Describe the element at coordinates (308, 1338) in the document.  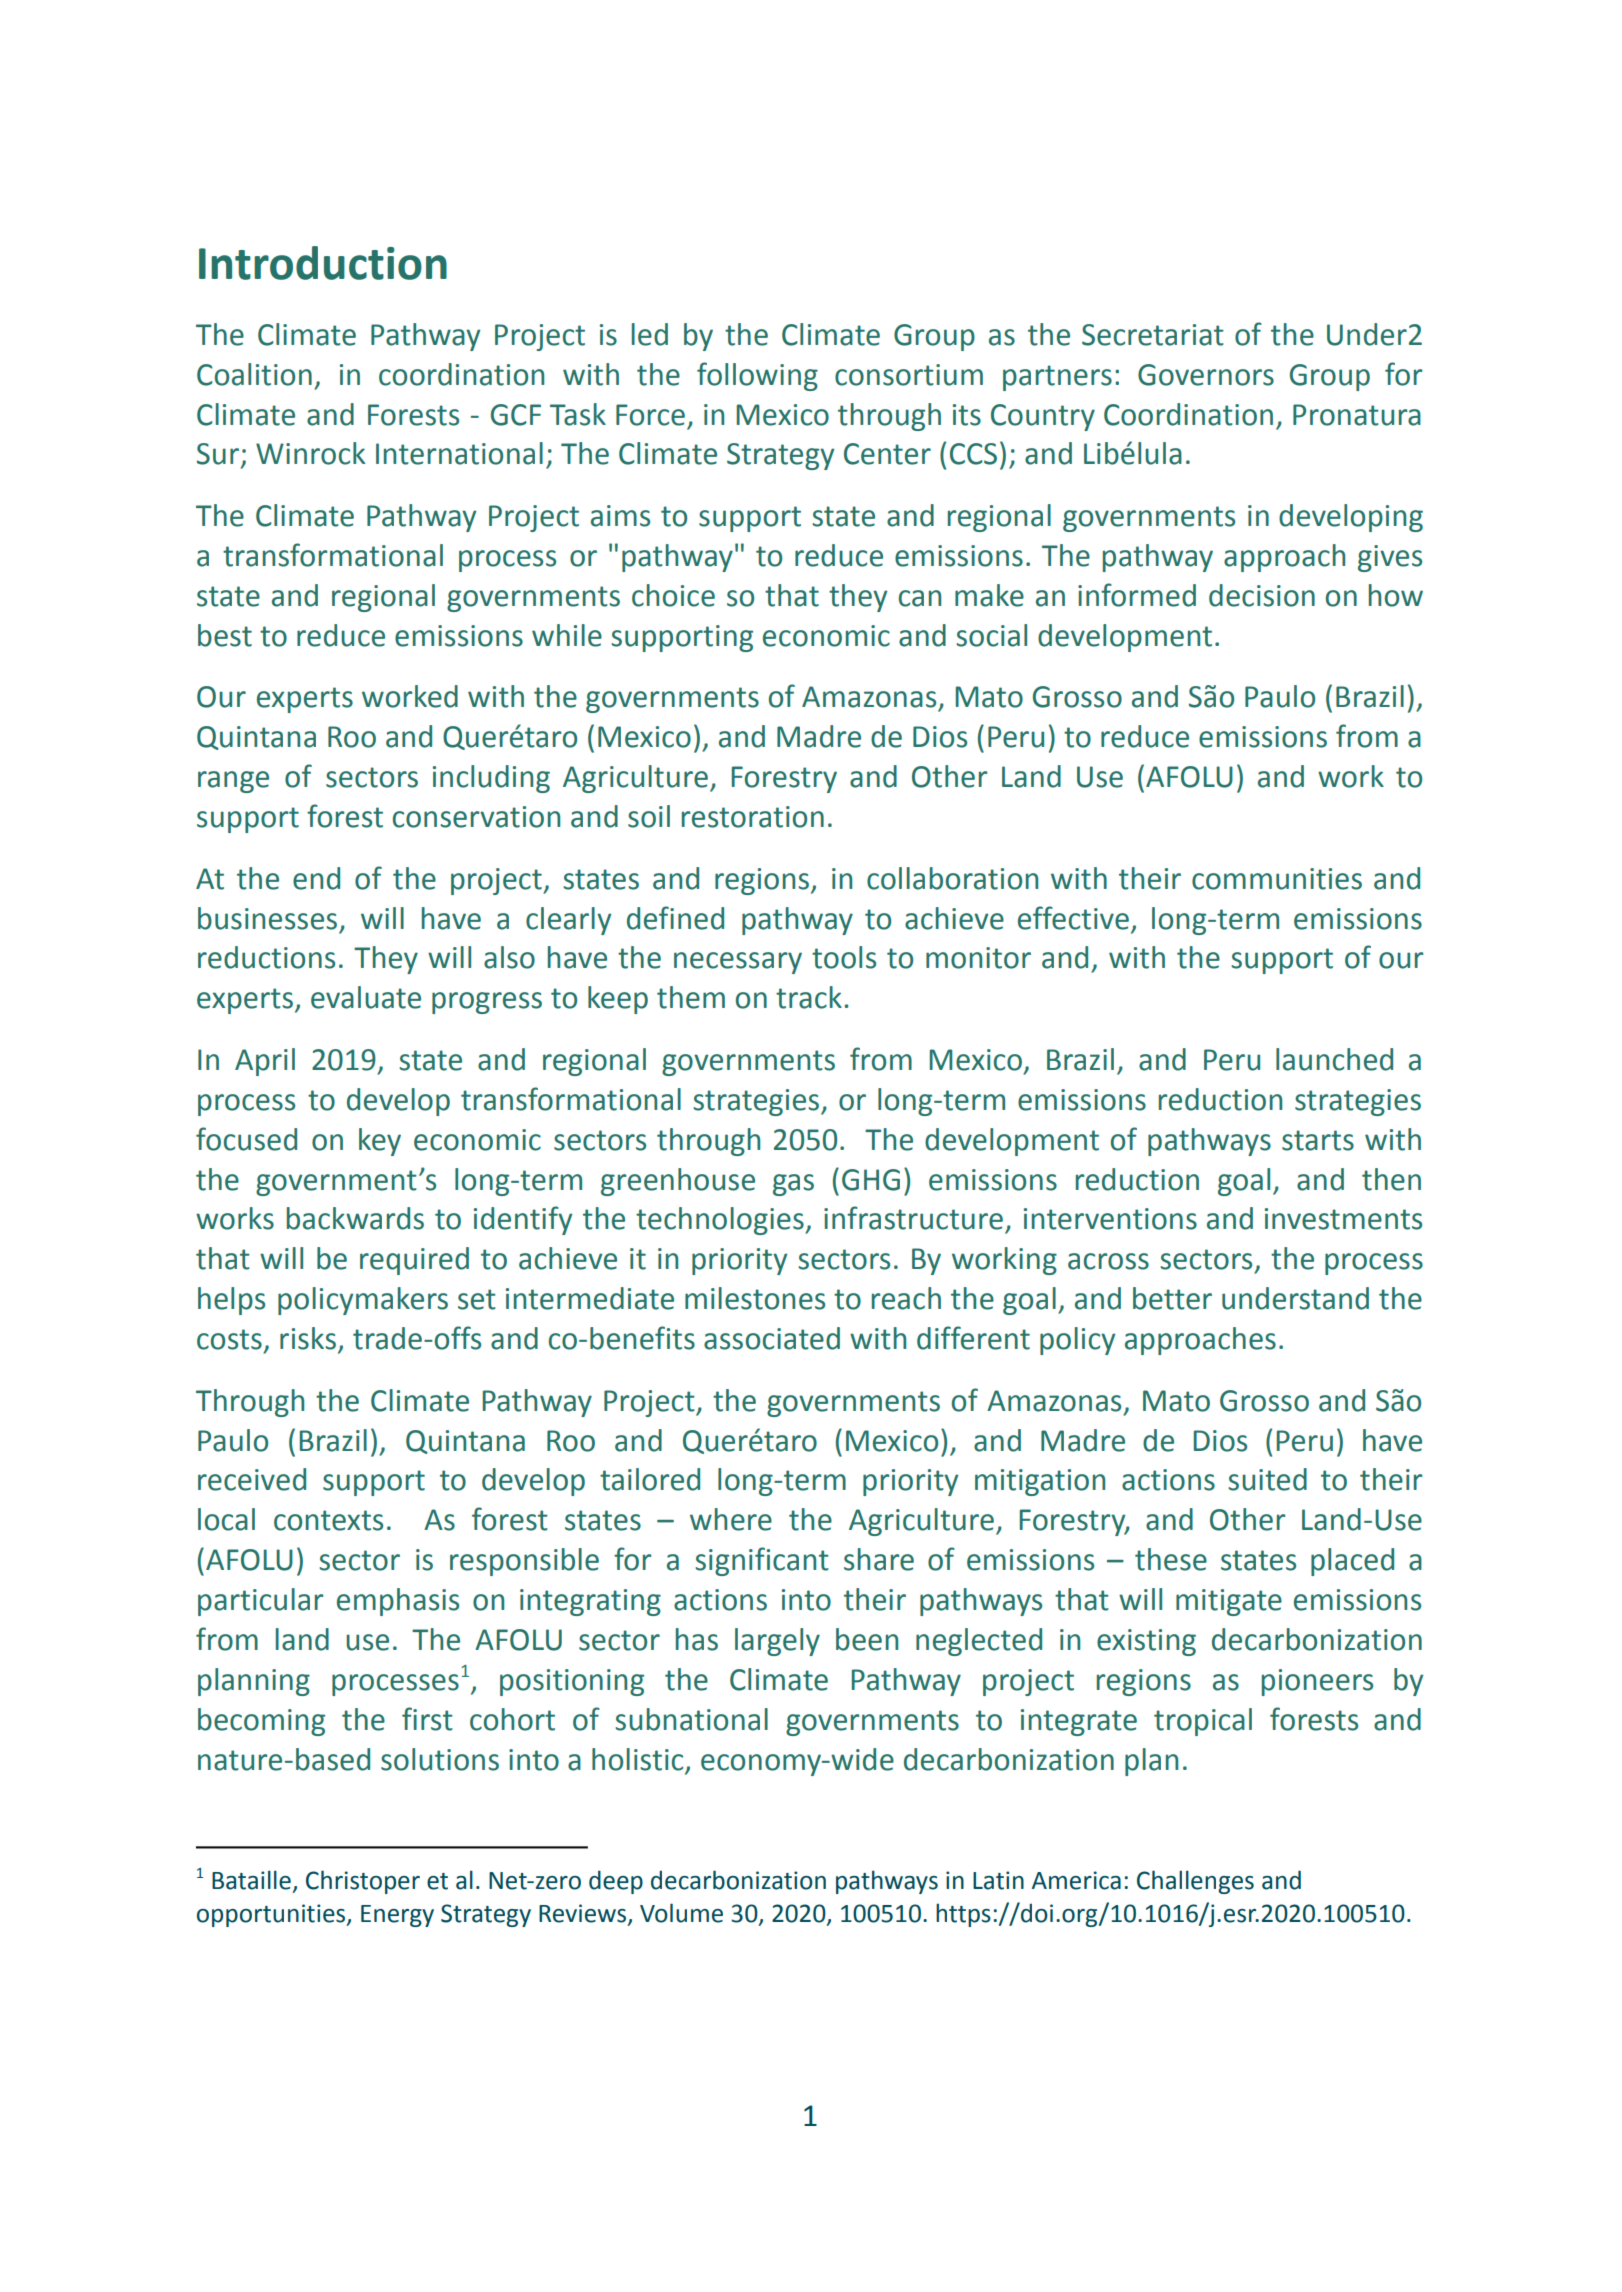
I see `risks` at that location.
